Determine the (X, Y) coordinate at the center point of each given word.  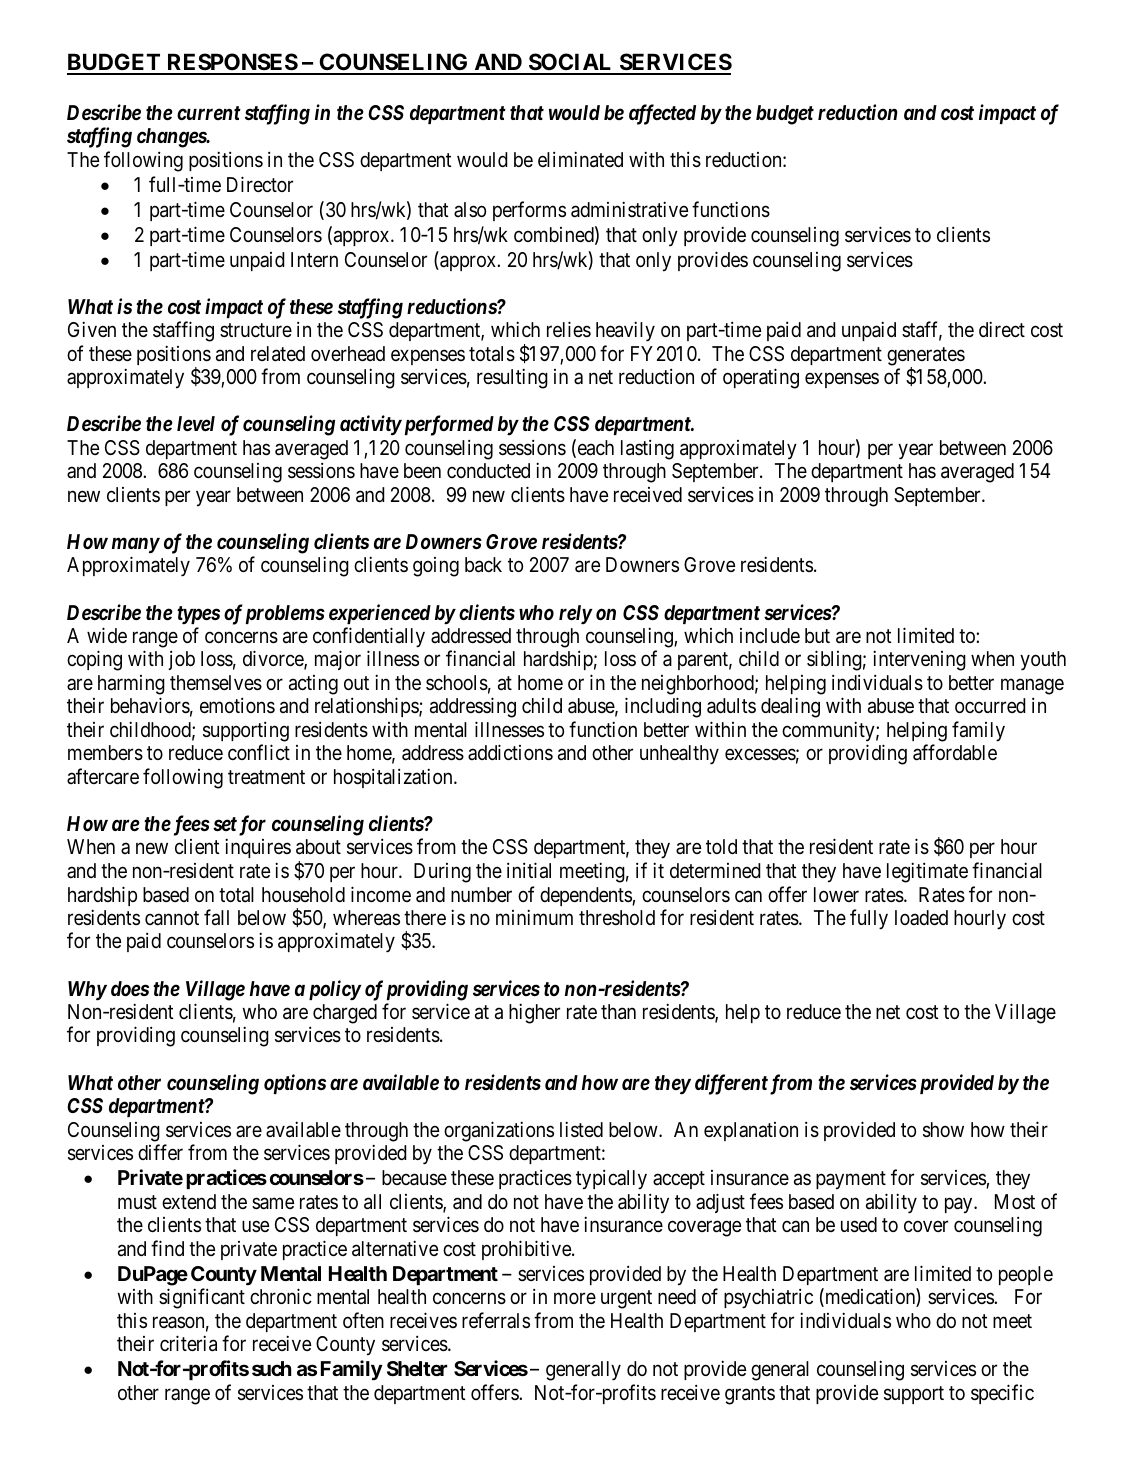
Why (87, 991)
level (196, 424)
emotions (237, 706)
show (943, 1130)
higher (534, 1013)
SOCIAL (571, 63)
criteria (188, 1343)
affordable (955, 753)
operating (761, 378)
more (575, 1298)
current (209, 113)
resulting (512, 378)
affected (662, 114)
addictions (510, 753)
